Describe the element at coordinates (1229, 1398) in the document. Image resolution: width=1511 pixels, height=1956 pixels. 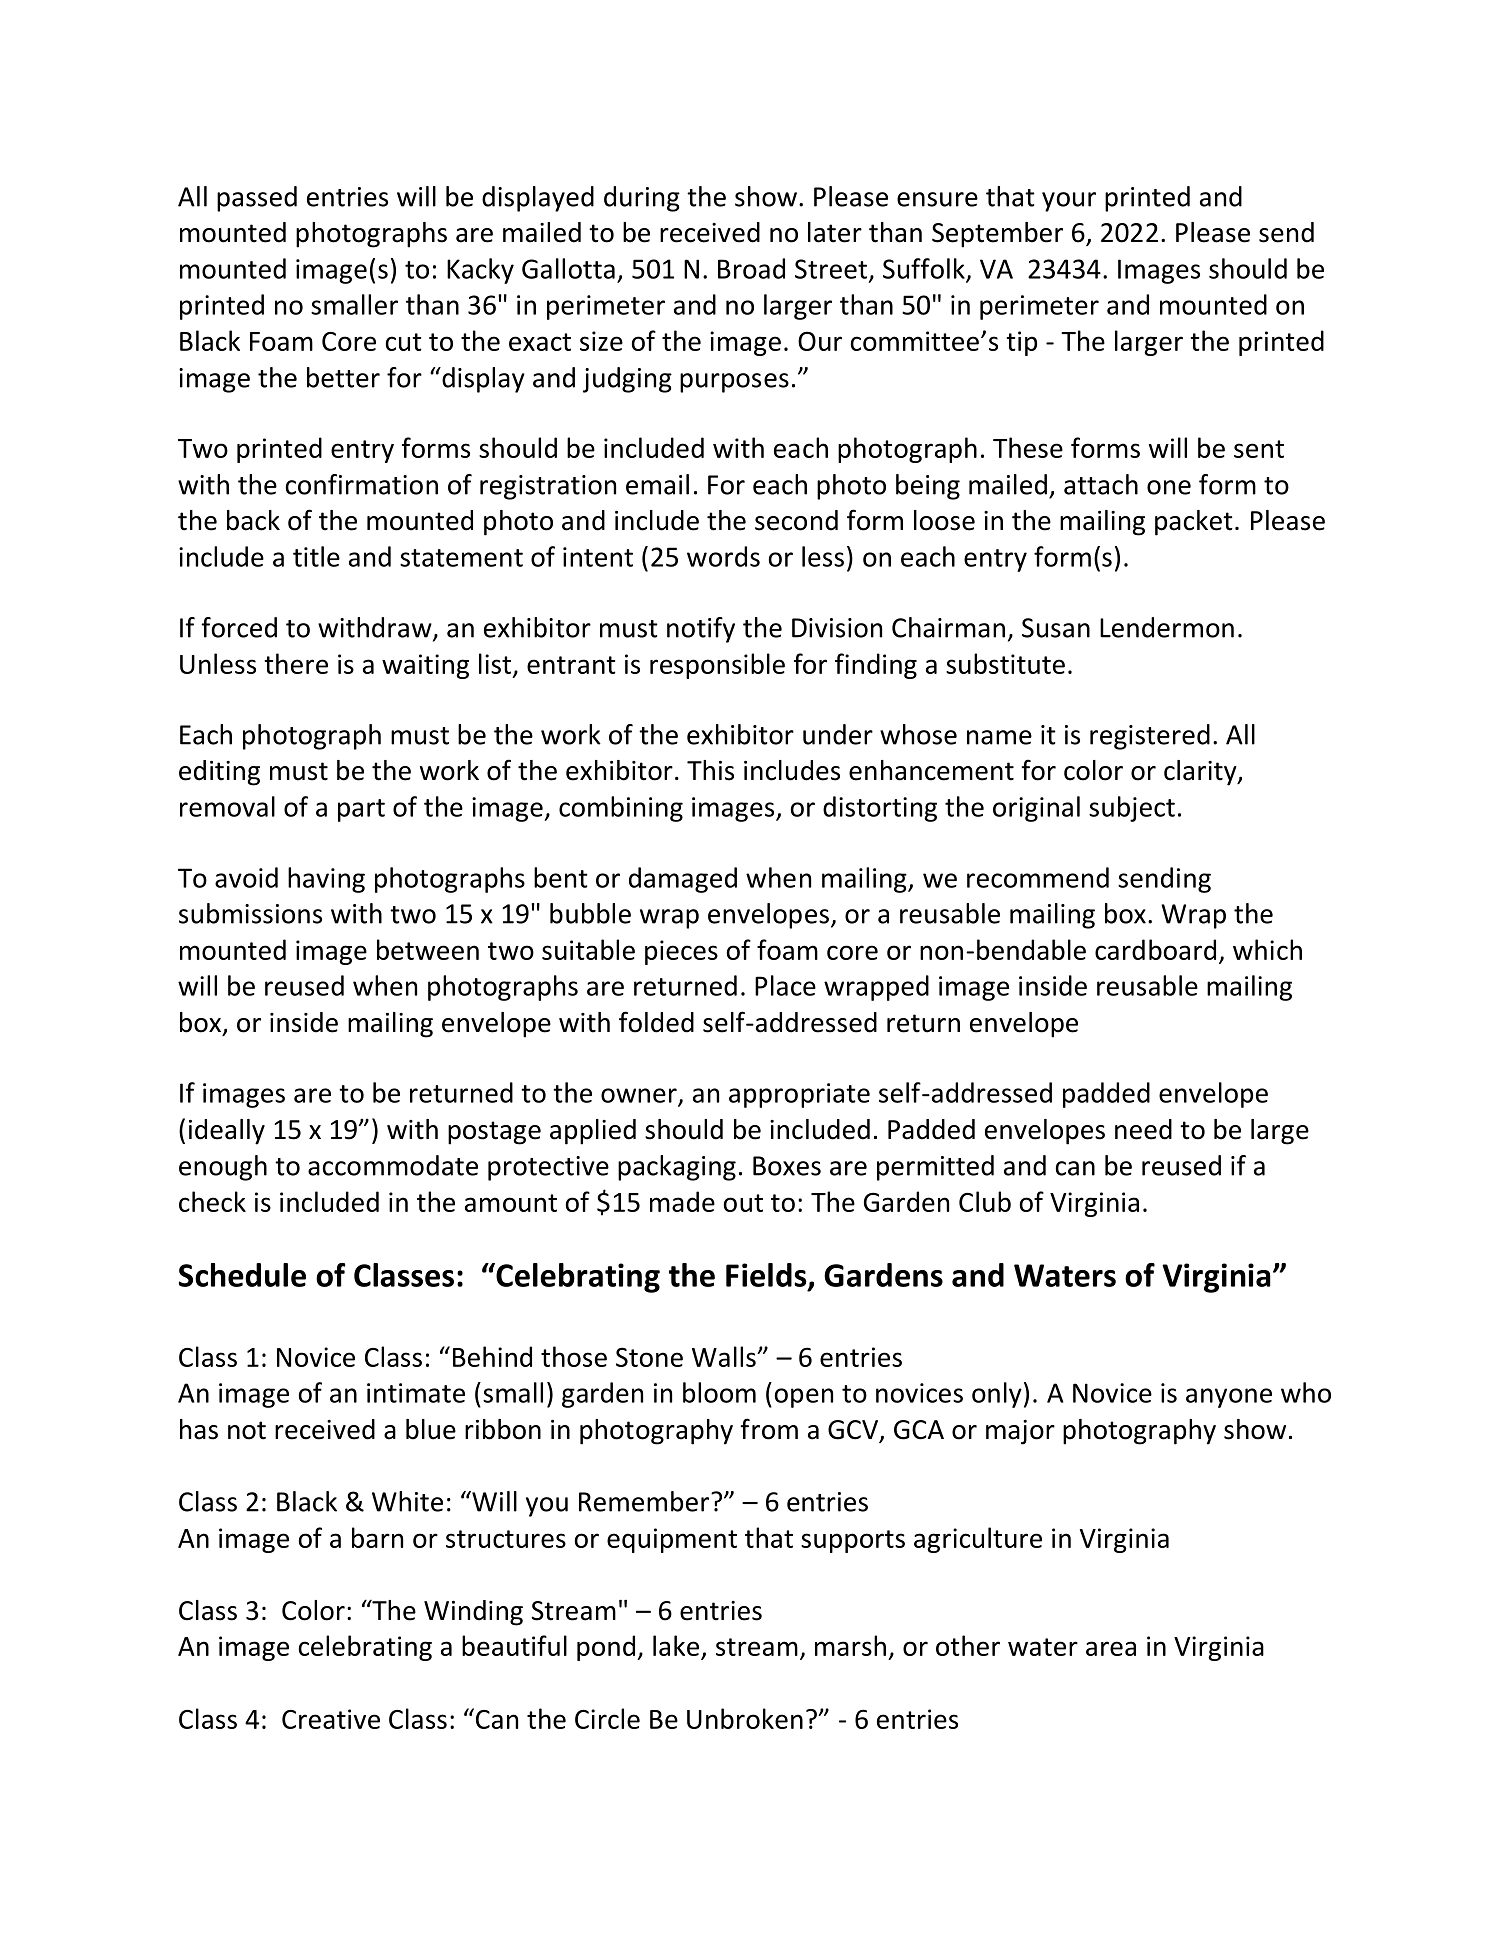
I see `anyone` at that location.
